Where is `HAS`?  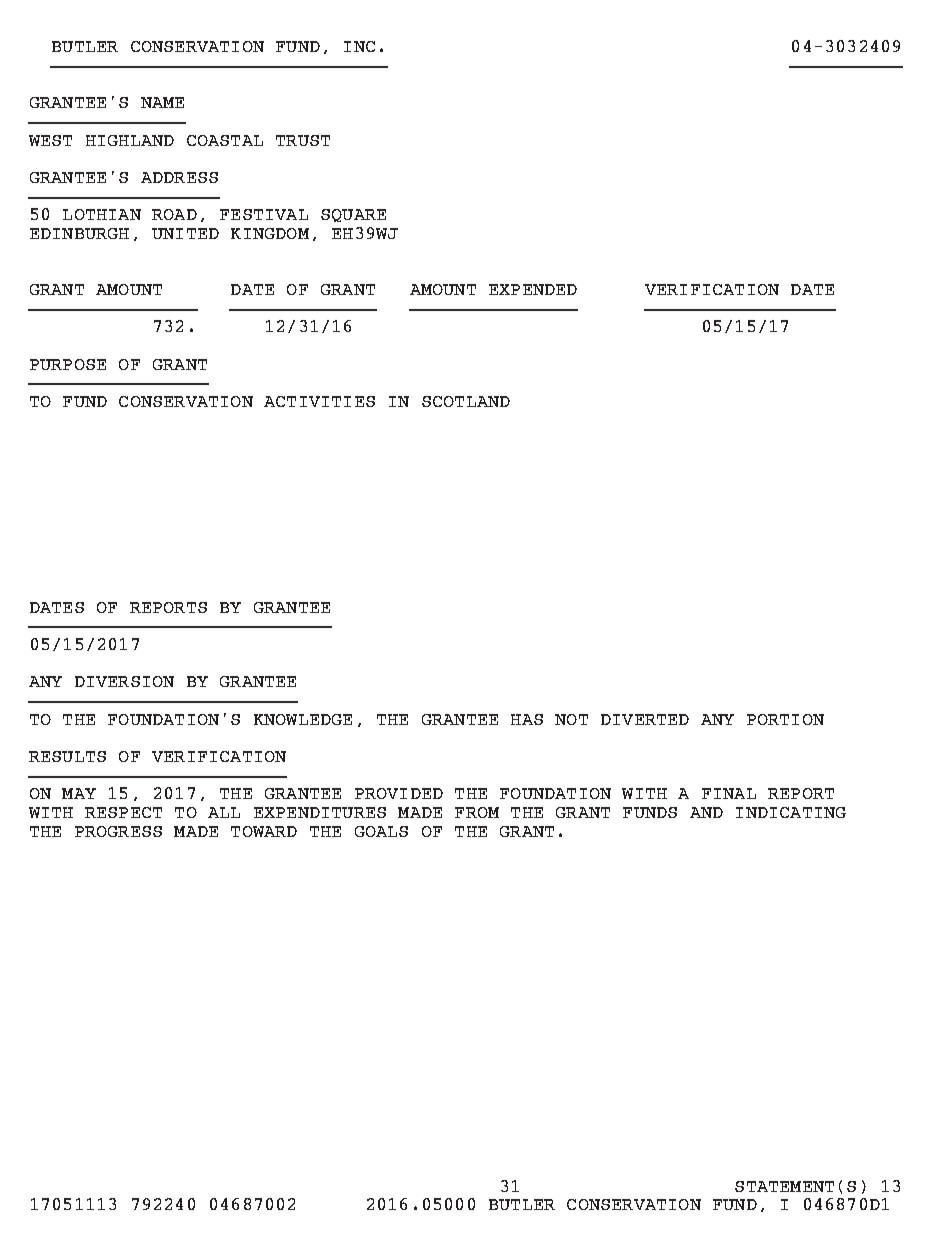 HAS is located at coordinates (527, 719).
